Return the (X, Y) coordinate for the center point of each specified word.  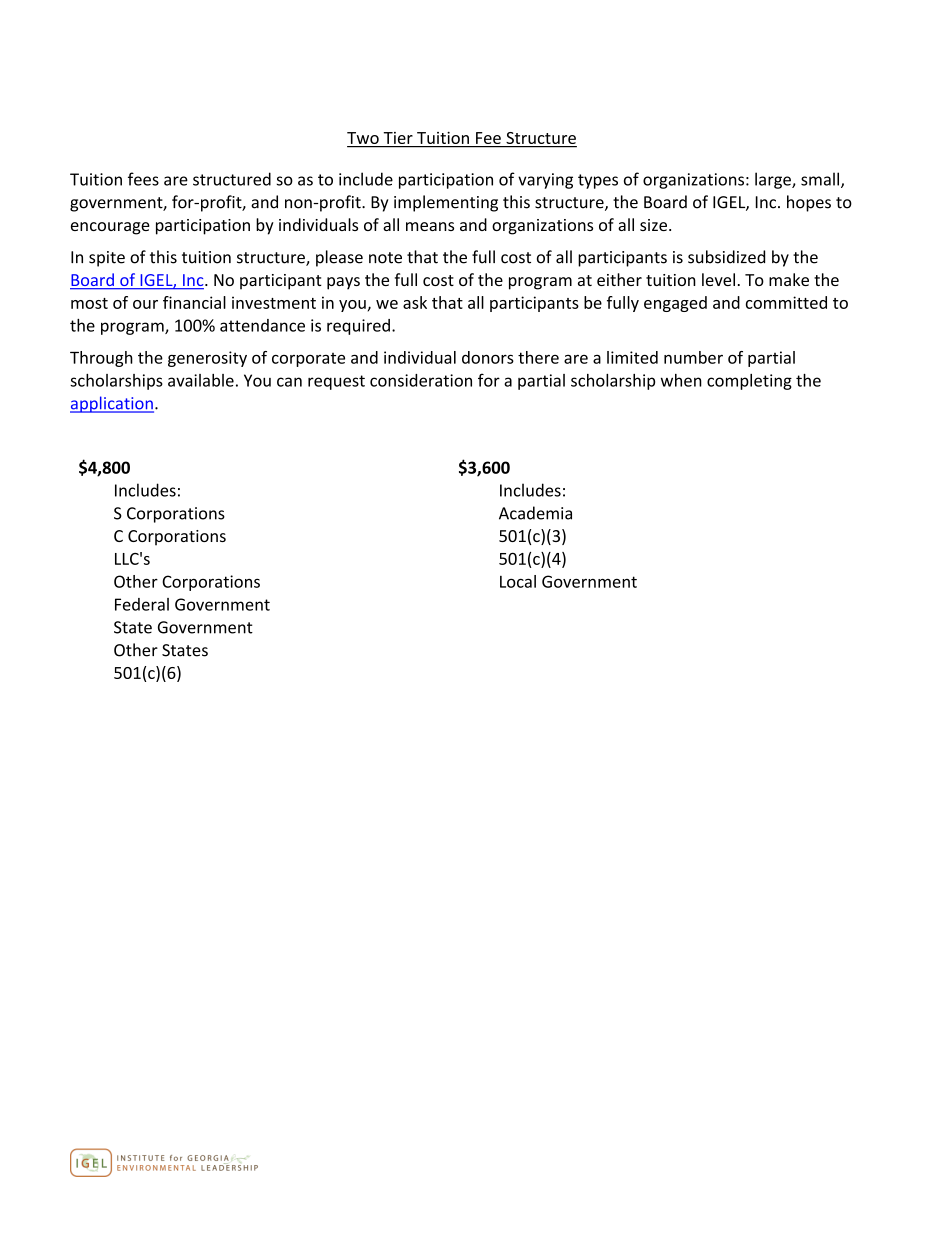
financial (194, 302)
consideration (421, 380)
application (112, 404)
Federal (142, 604)
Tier (398, 138)
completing (749, 382)
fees (143, 179)
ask (415, 302)
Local (518, 581)
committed (786, 302)
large (774, 180)
